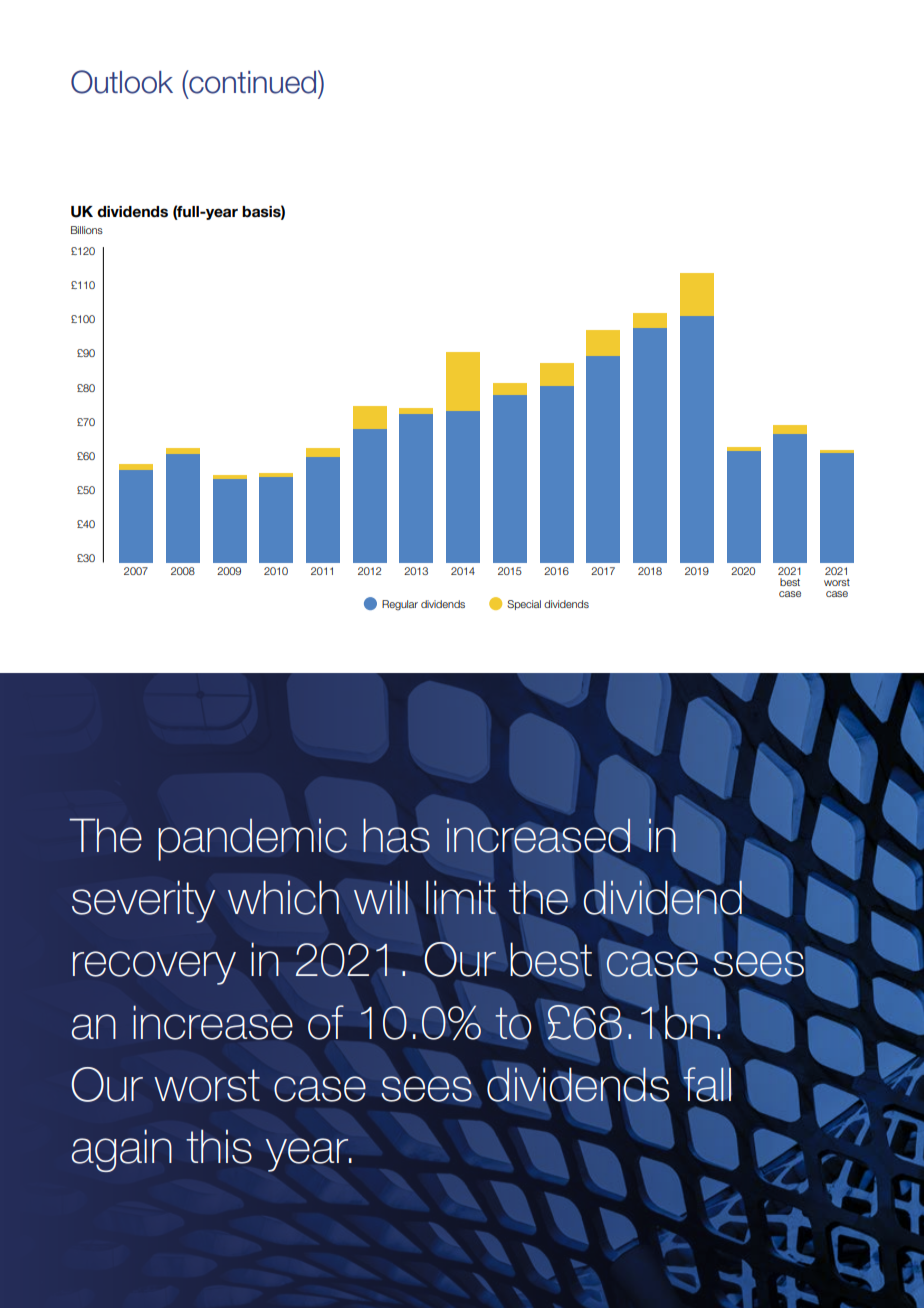  I want to click on severity, so click(143, 901).
